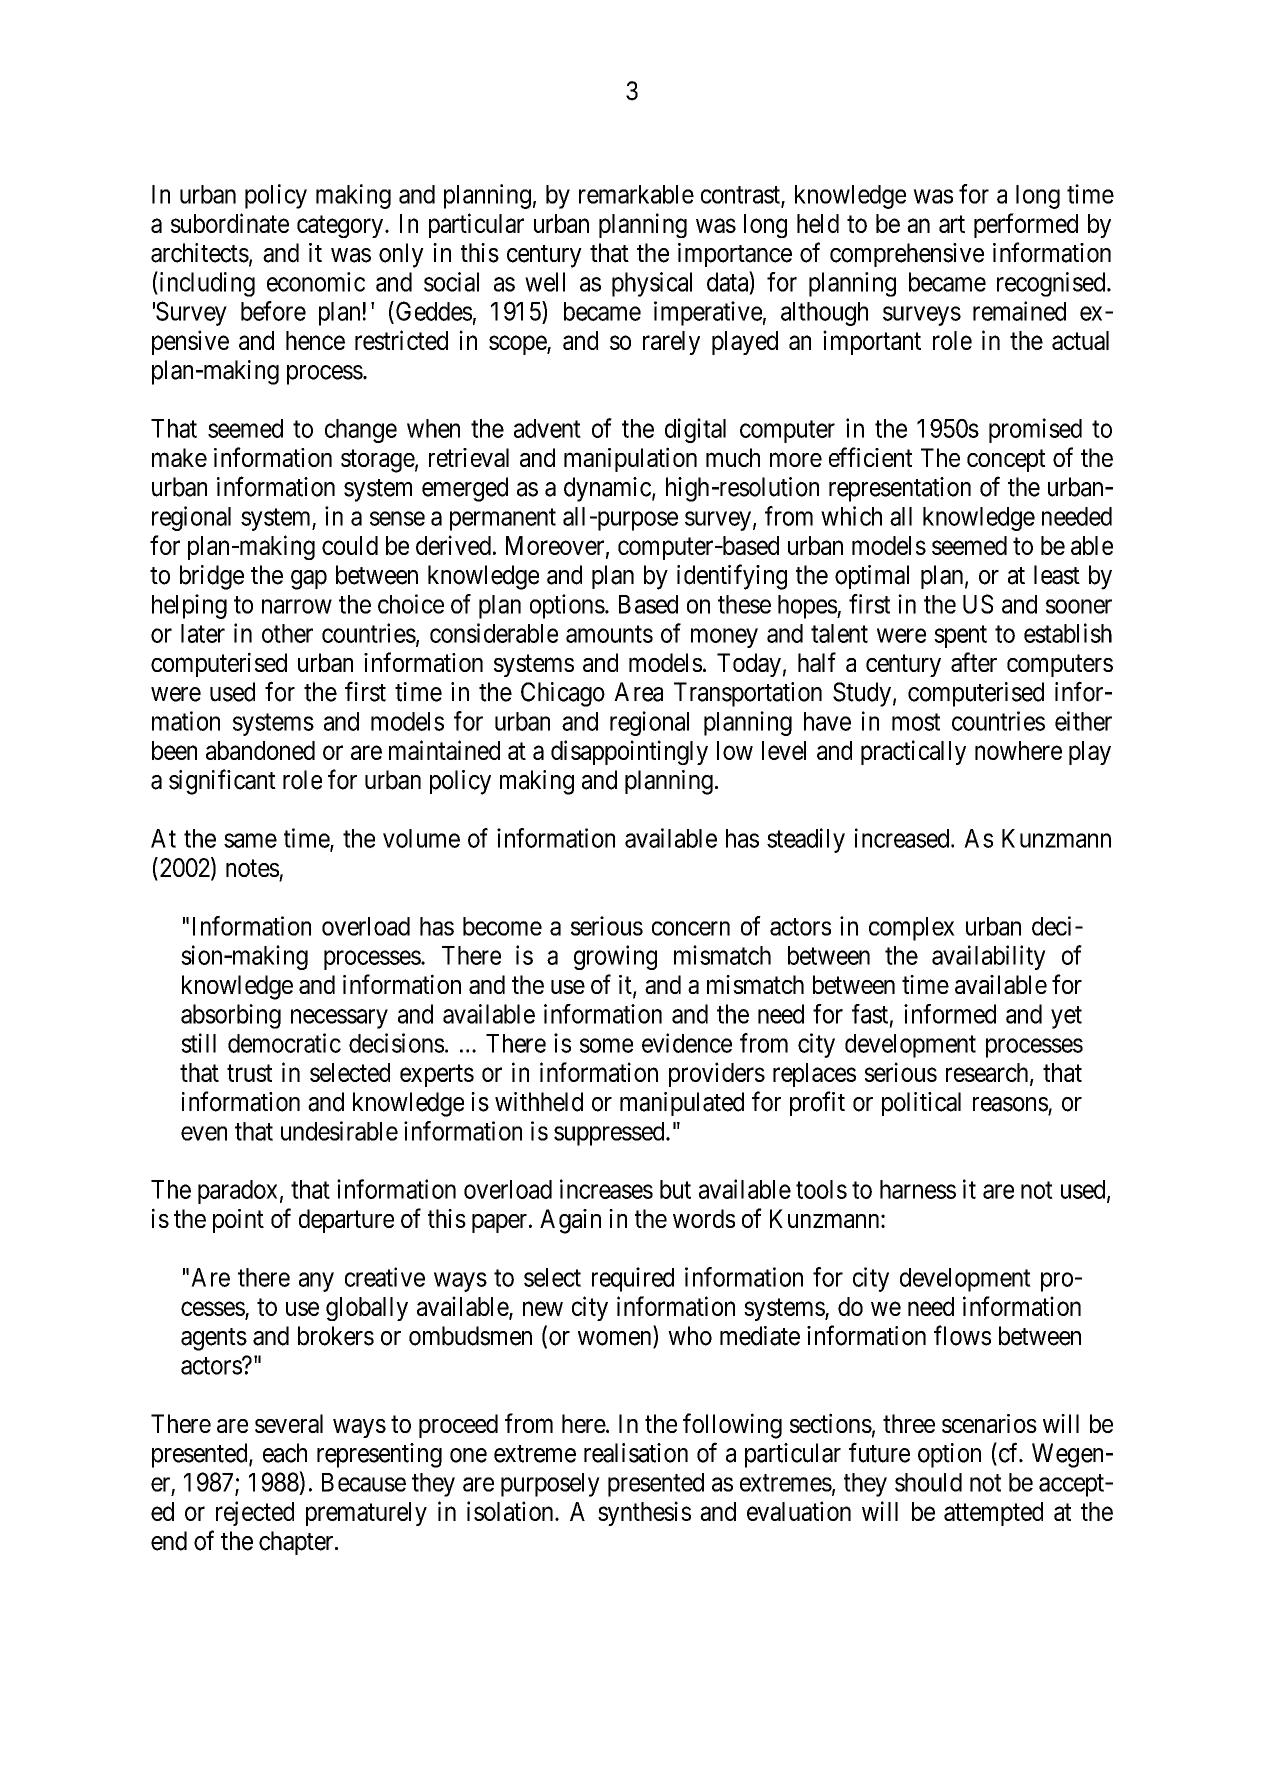 This page has height=1786, width=1263. Describe the element at coordinates (607, 489) in the page. I see `dynamic` at that location.
